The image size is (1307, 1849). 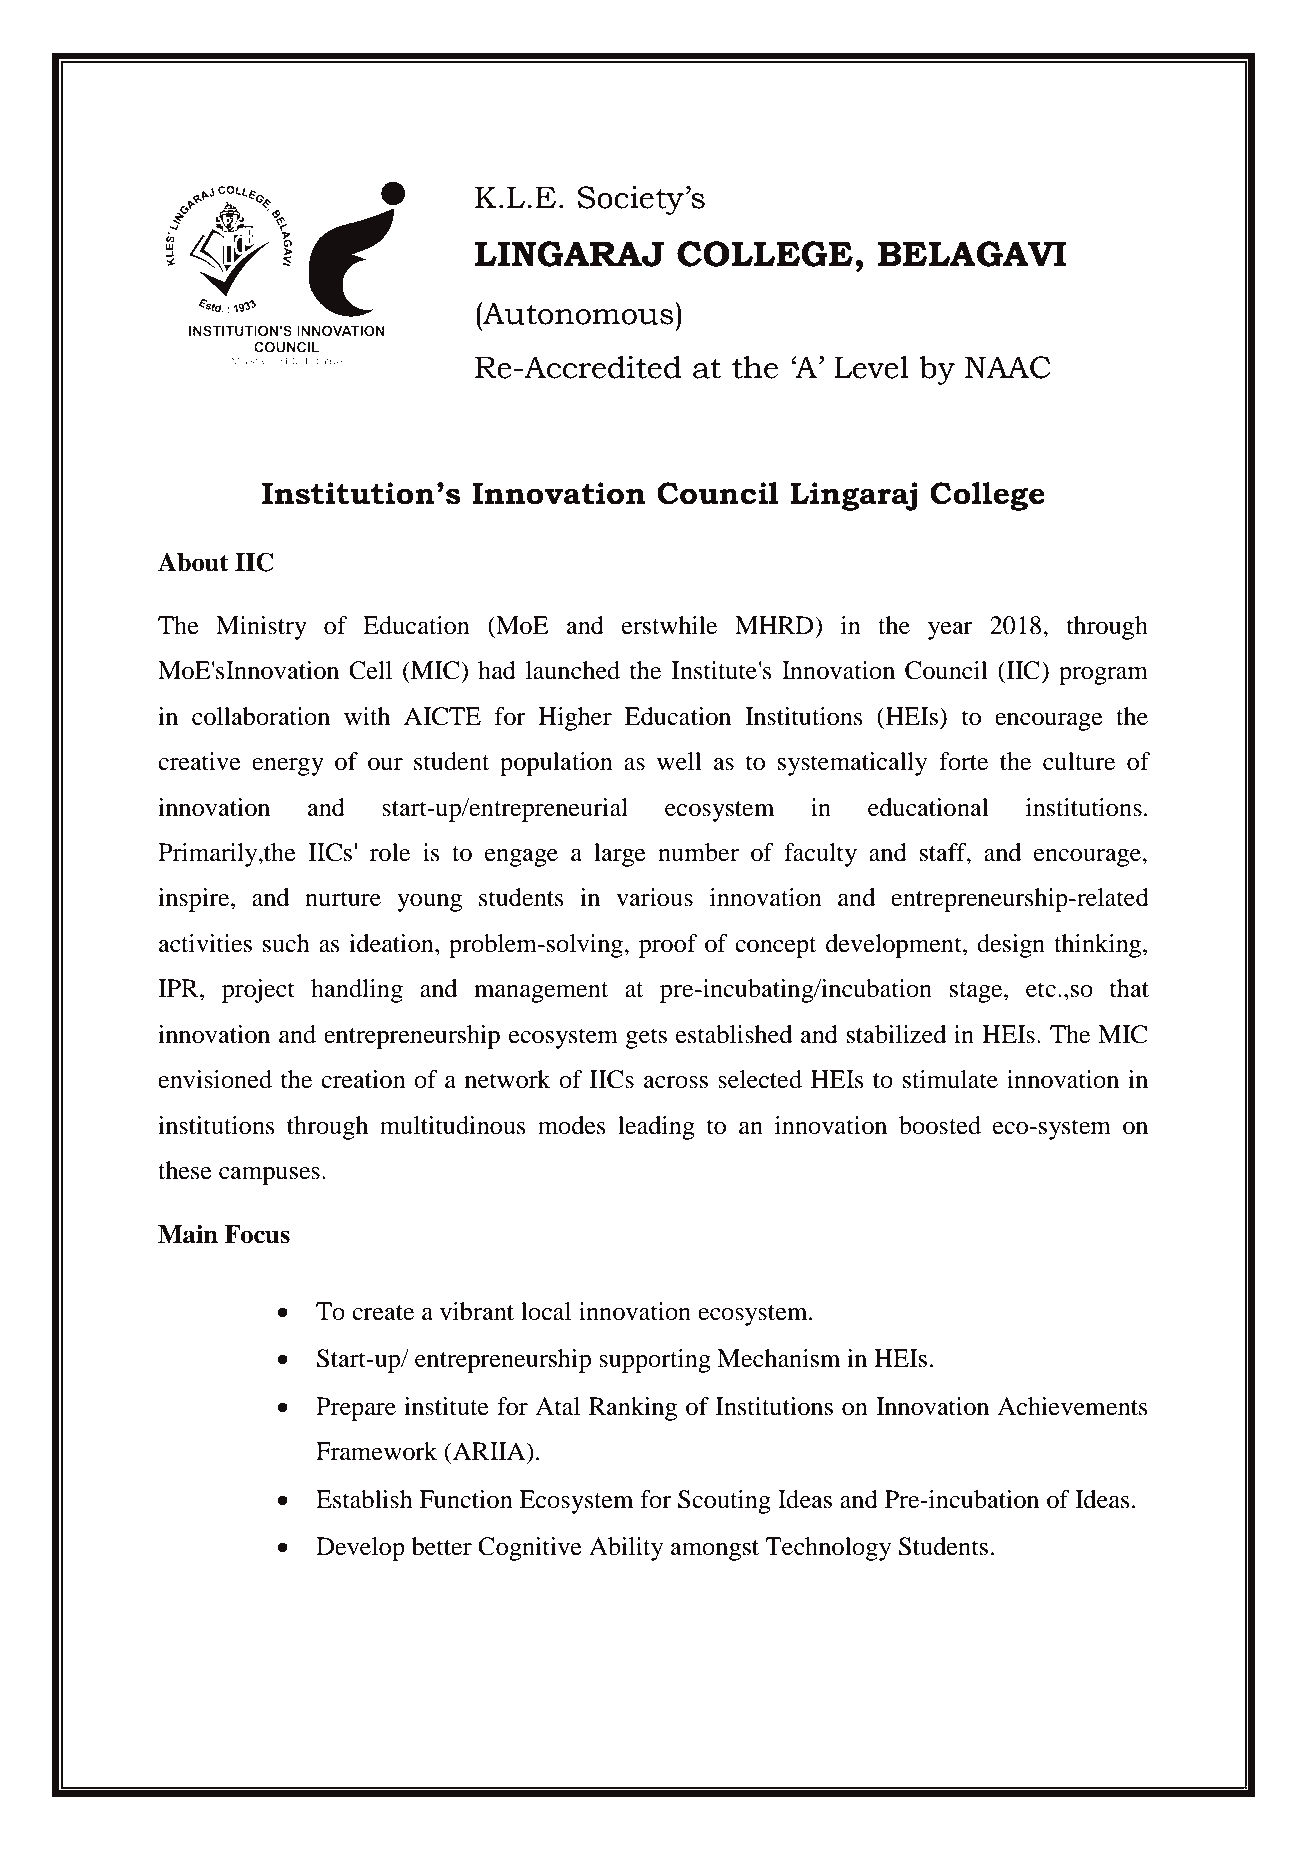 I want to click on design, so click(x=1011, y=946).
